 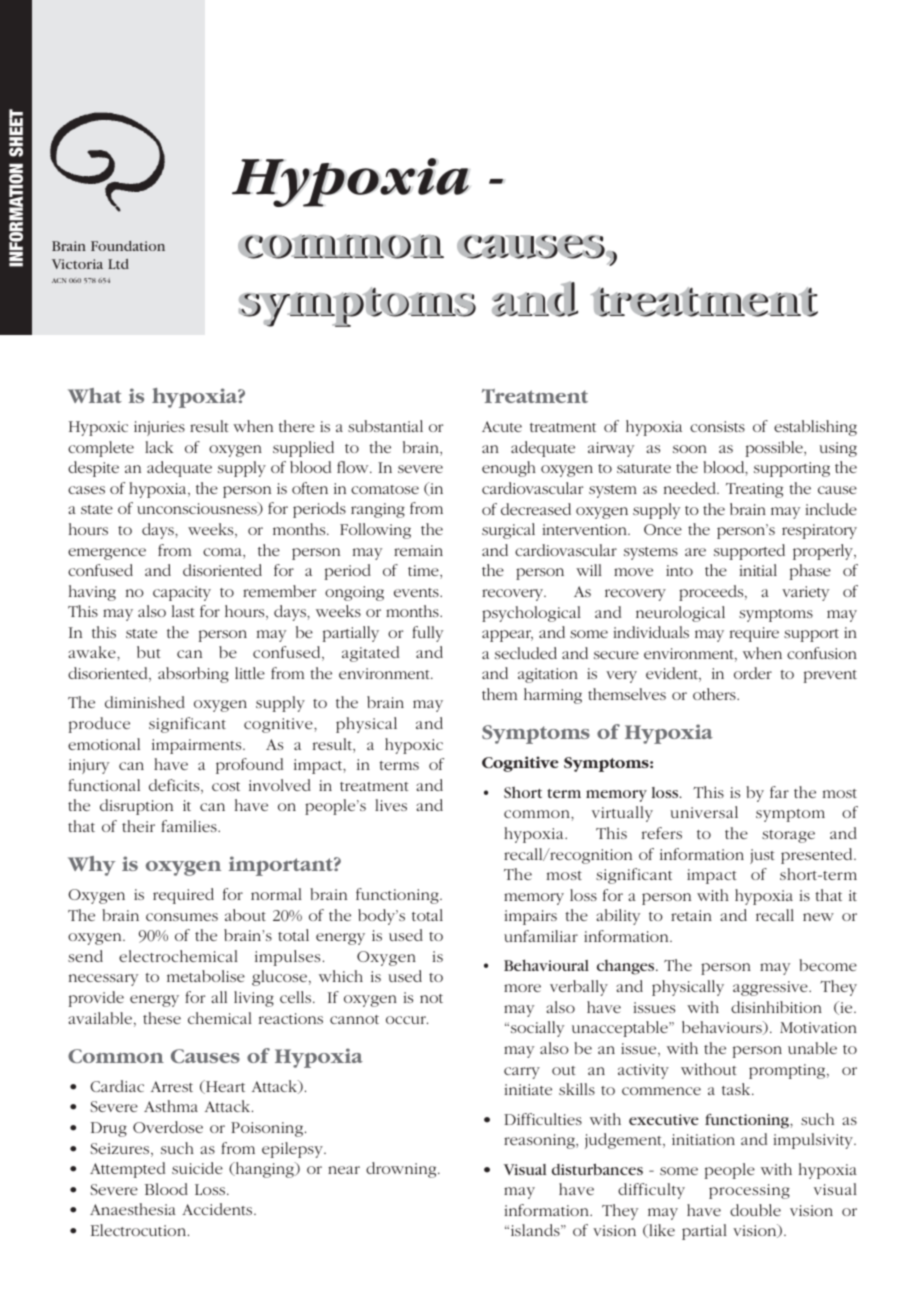 I want to click on drowning, so click(x=402, y=1170).
